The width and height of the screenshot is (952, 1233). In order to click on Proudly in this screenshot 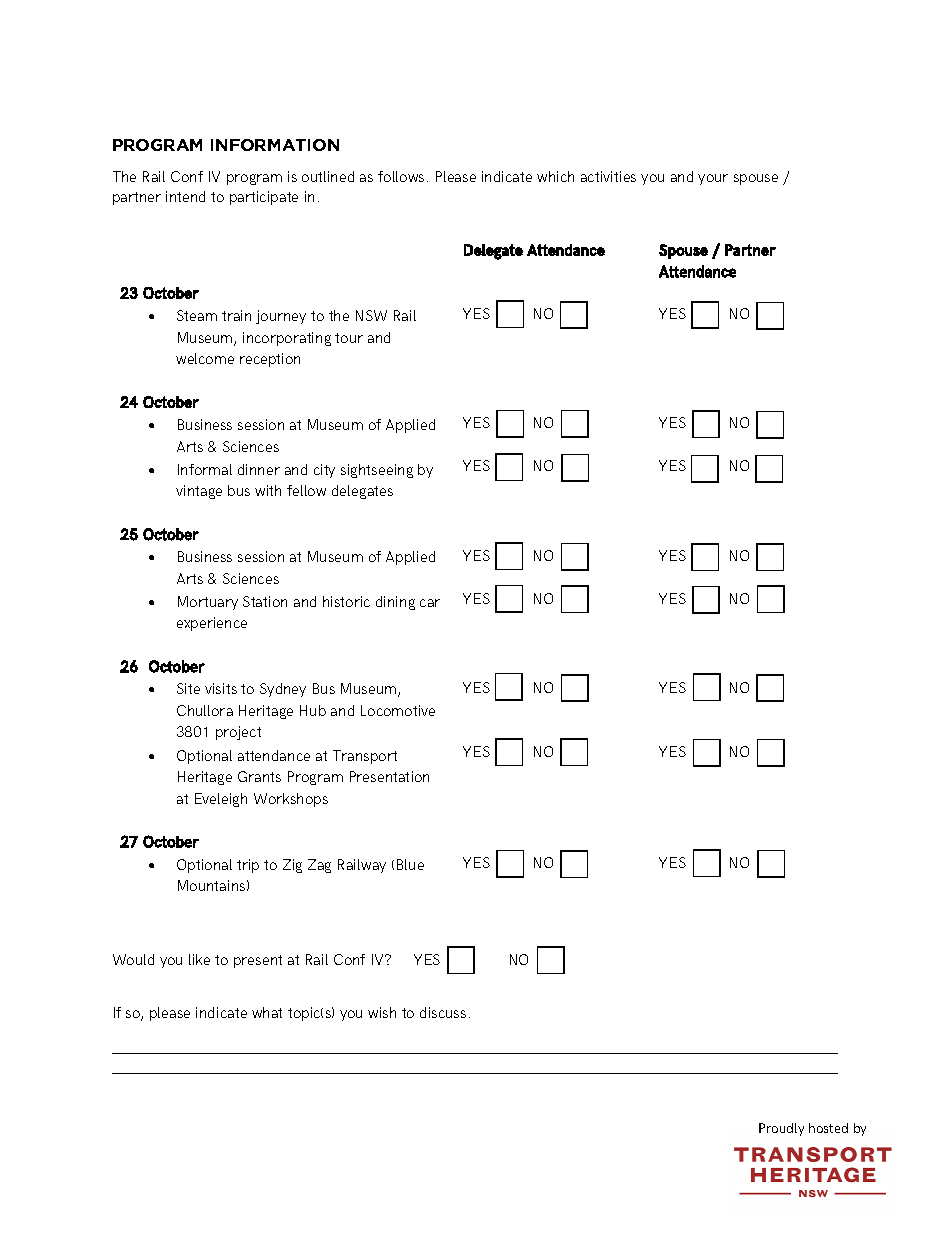, I will do `click(781, 1129)`.
